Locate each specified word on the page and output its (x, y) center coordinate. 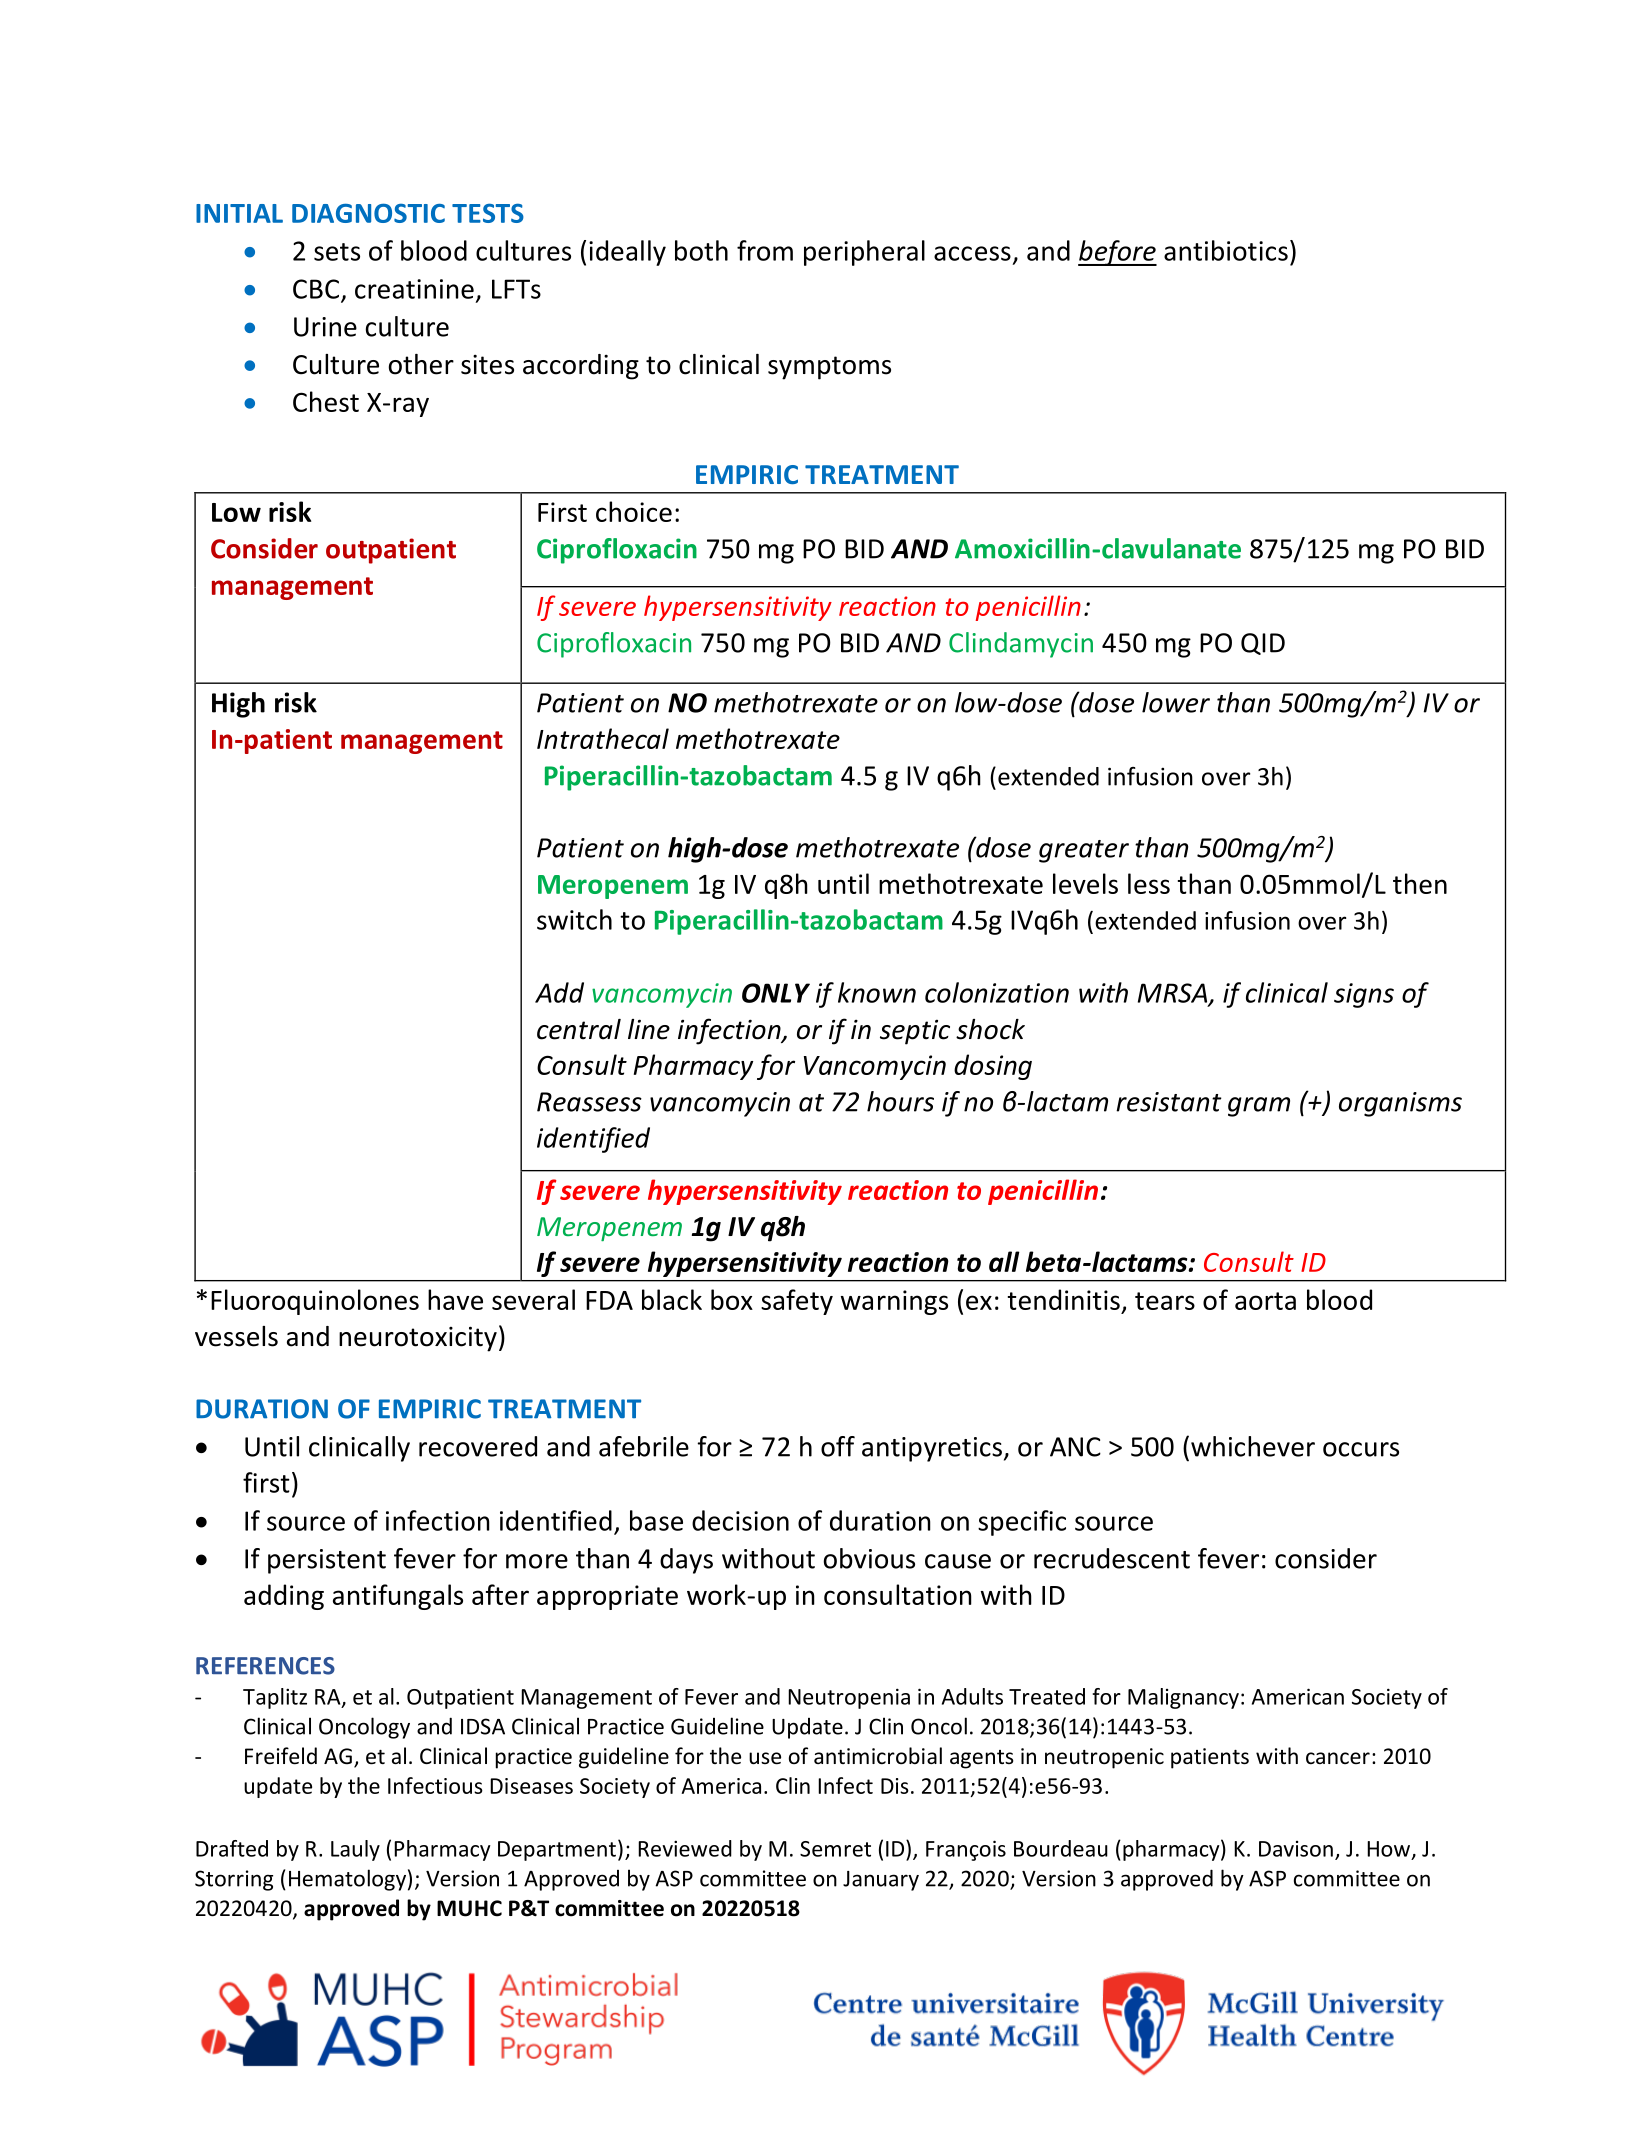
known (877, 992)
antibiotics (1226, 250)
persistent (327, 1561)
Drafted (232, 1848)
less (1149, 883)
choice (634, 511)
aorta (1265, 1301)
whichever (1253, 1446)
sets (337, 252)
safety (797, 1302)
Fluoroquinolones (315, 1302)
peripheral (864, 253)
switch (574, 919)
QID (1263, 644)
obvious (869, 1558)
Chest (326, 401)
